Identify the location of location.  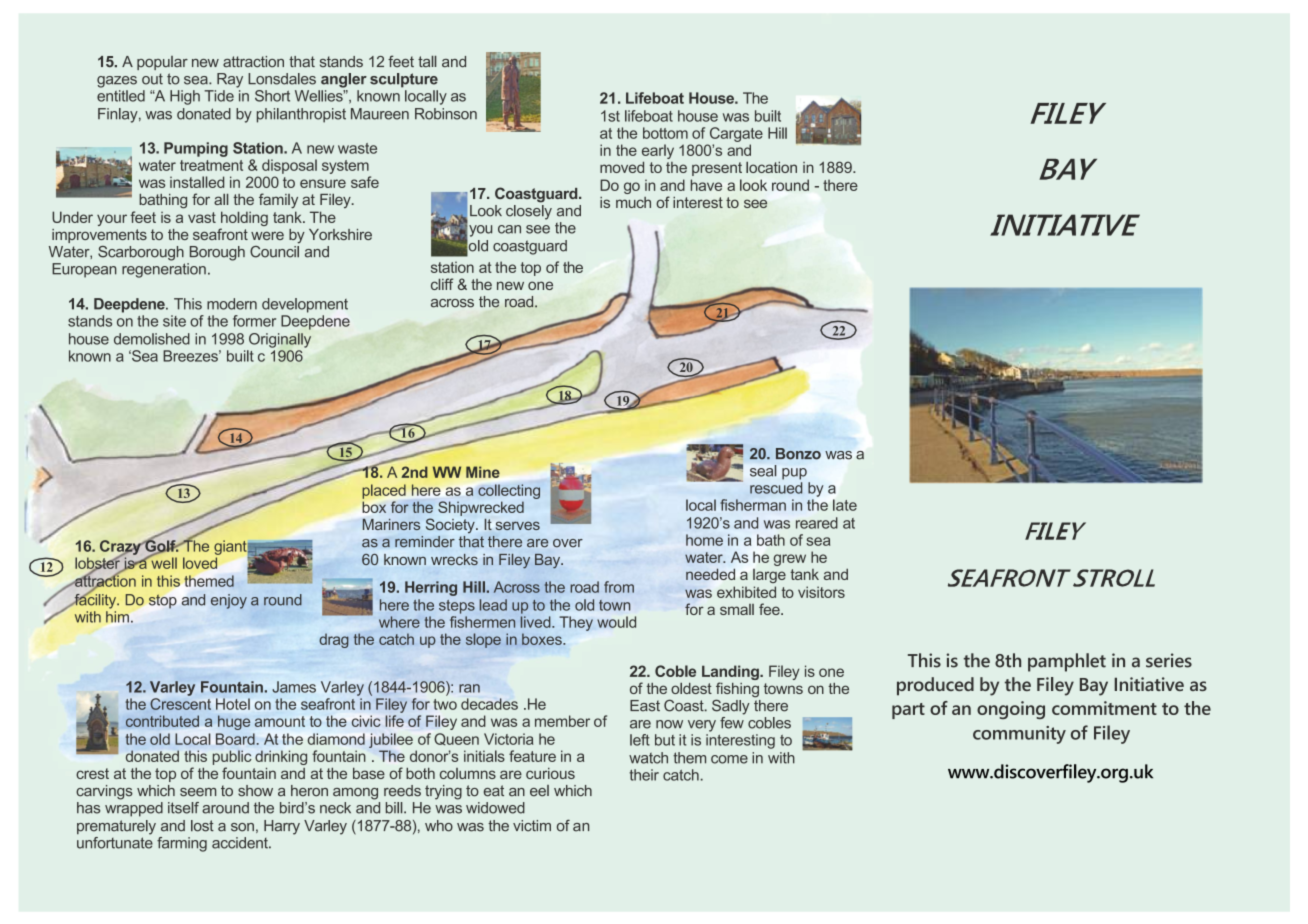
(771, 167).
